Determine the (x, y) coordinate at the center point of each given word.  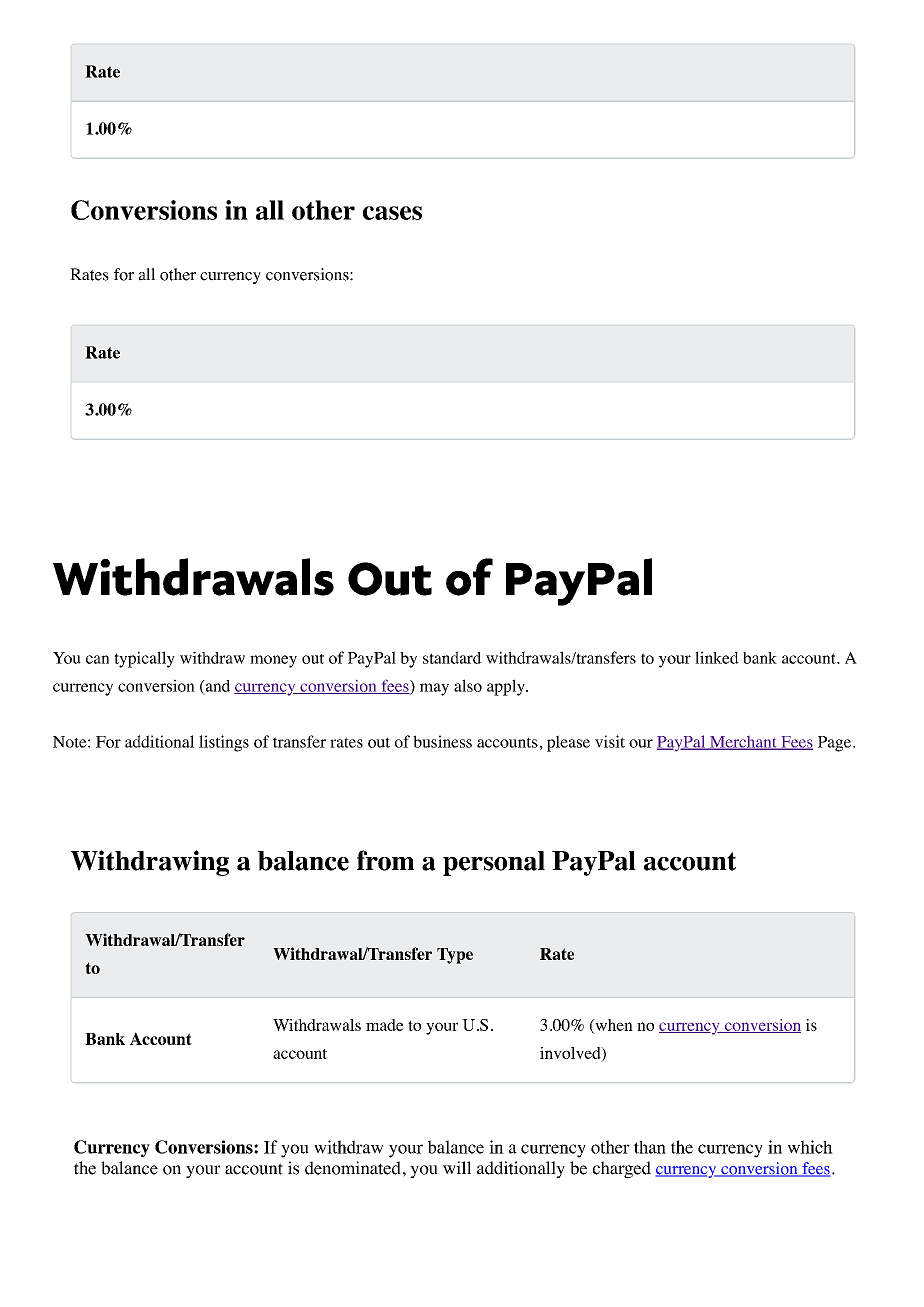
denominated (353, 1168)
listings (224, 743)
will (457, 1167)
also (468, 685)
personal (494, 863)
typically (144, 659)
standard (452, 657)
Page (836, 744)
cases (392, 213)
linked (717, 657)
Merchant (743, 743)
